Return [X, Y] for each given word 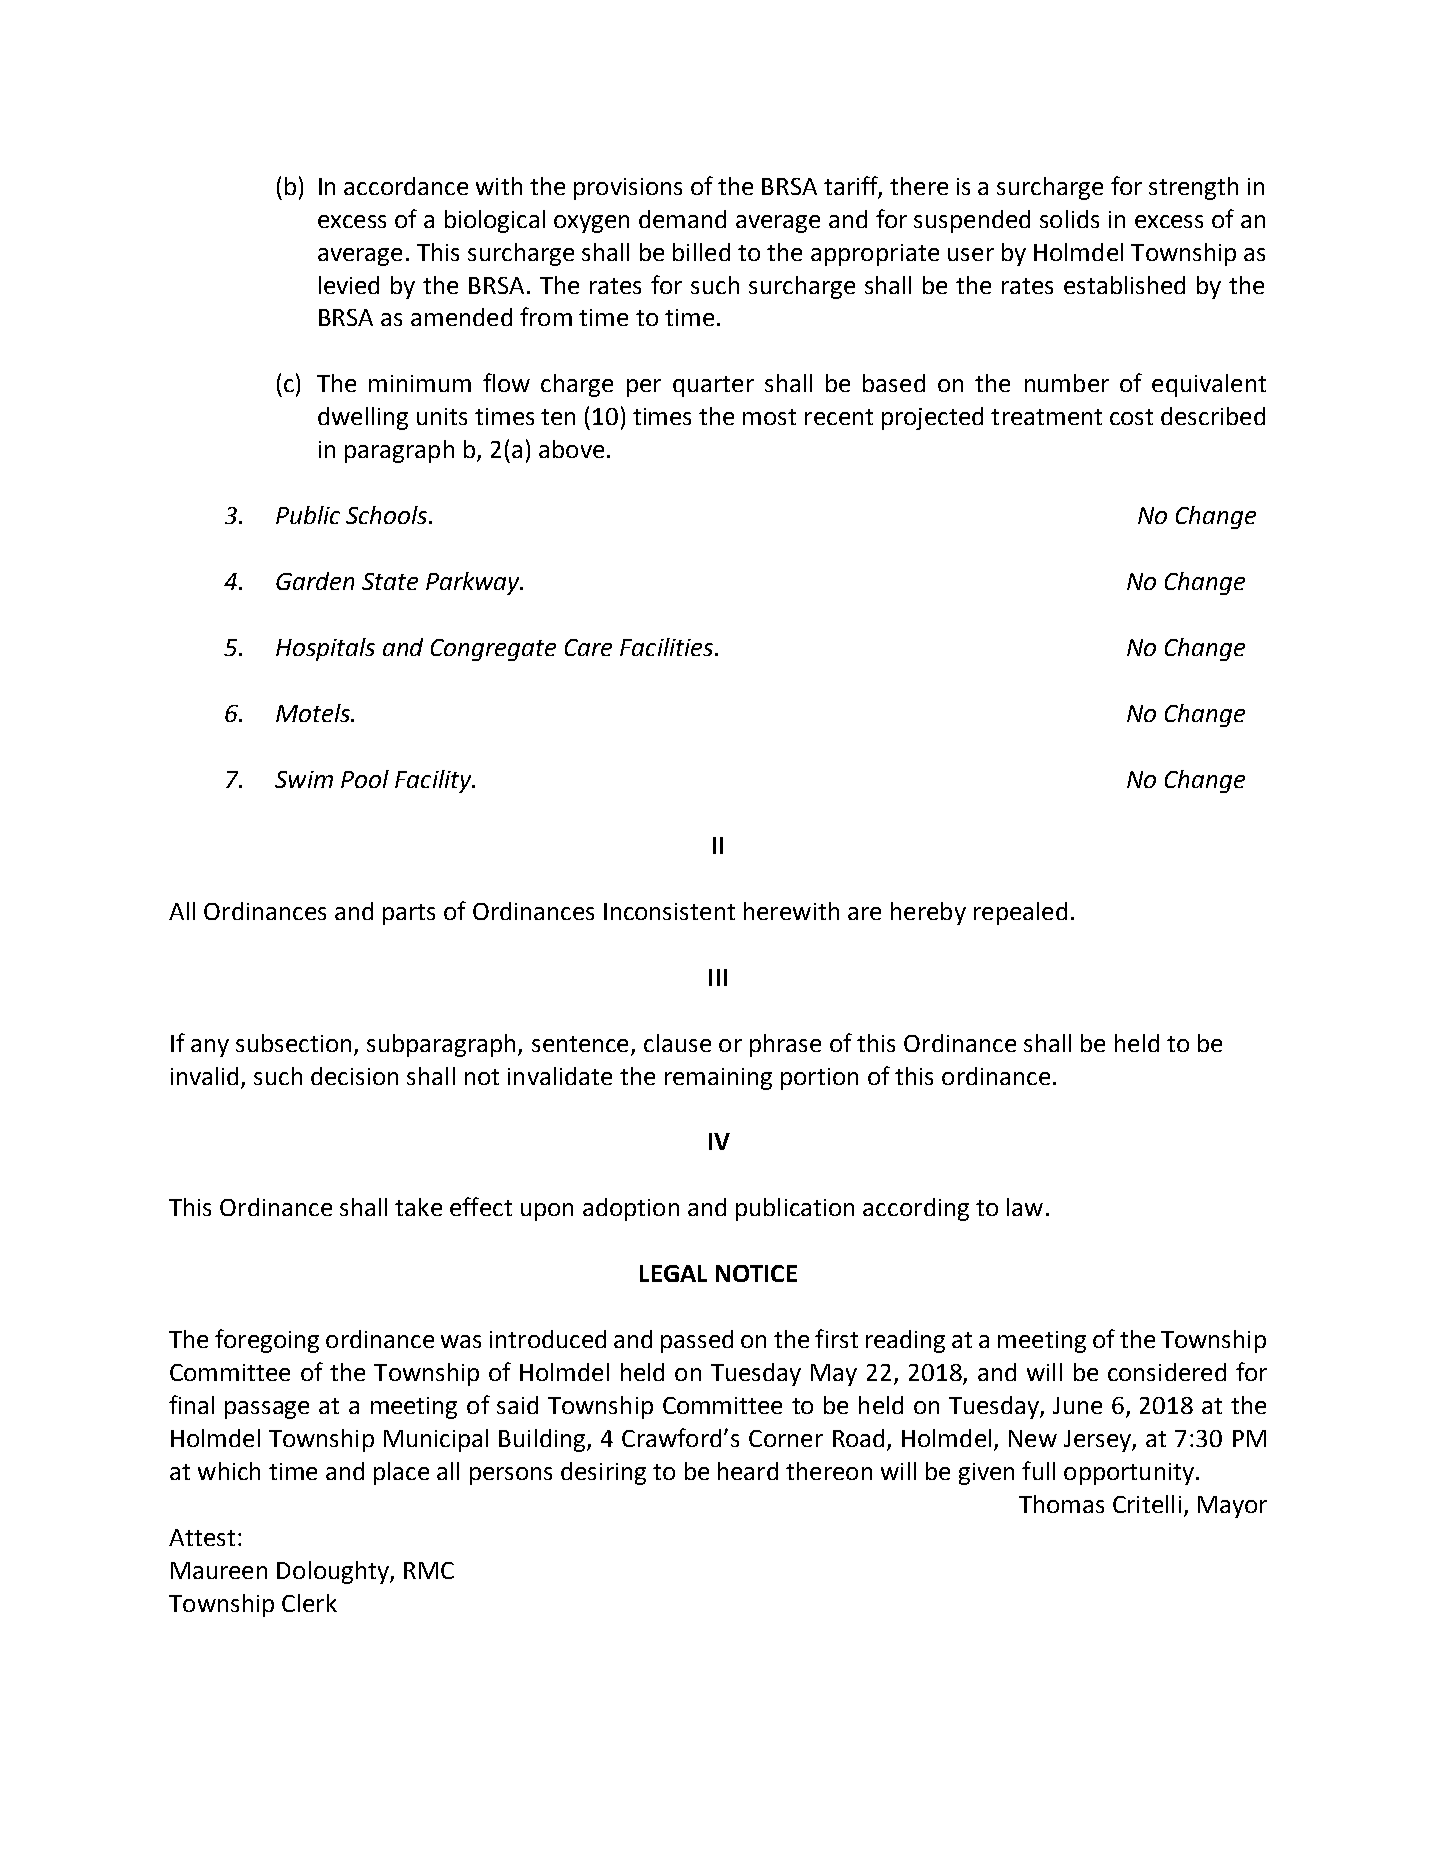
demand [682, 219]
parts [409, 914]
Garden [315, 581]
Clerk [309, 1603]
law [1025, 1207]
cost [1131, 417]
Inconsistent [669, 911]
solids [1069, 219]
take [418, 1207]
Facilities [668, 647]
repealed [1020, 913]
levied [349, 285]
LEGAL [673, 1273]
